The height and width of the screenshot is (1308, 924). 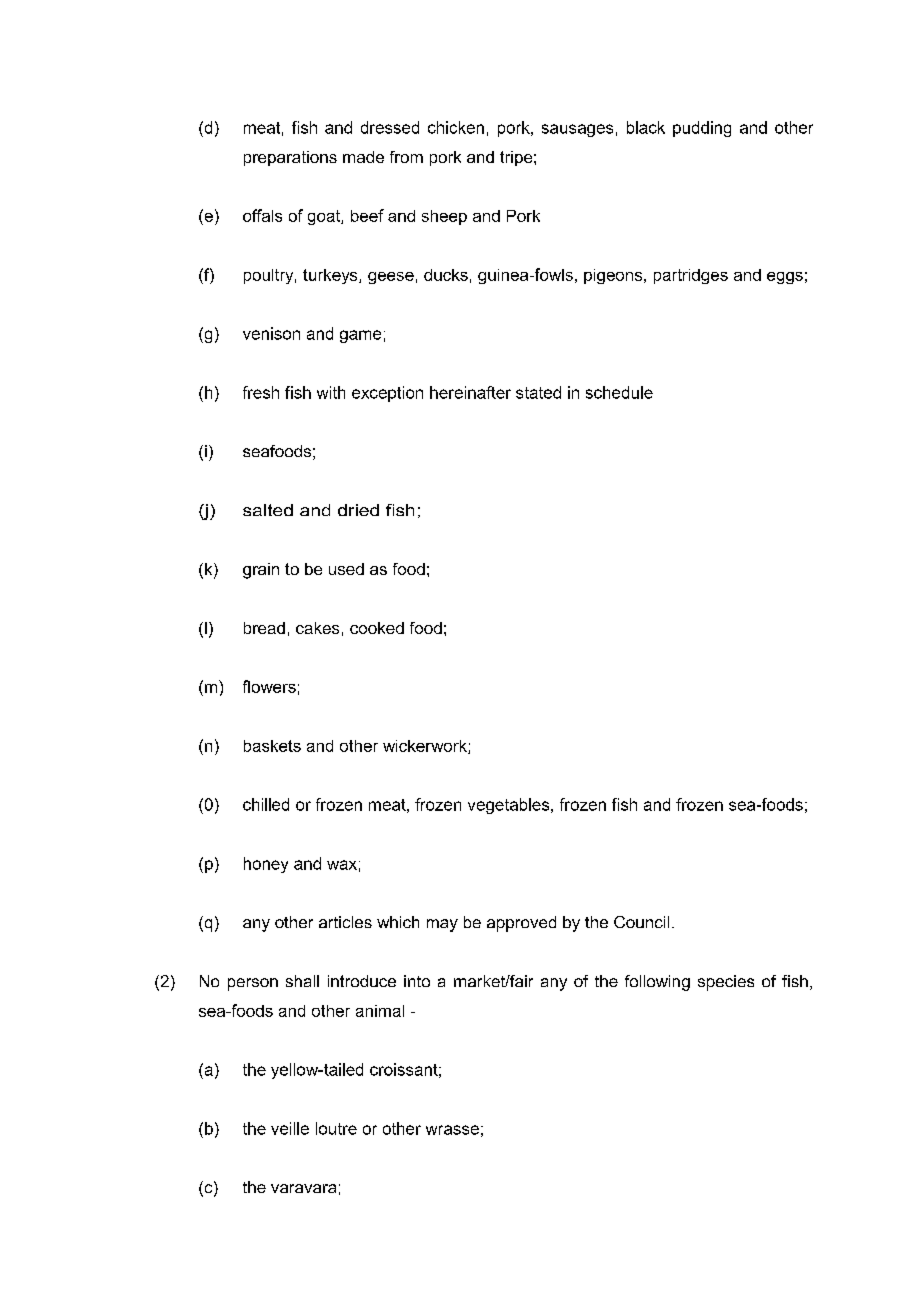 What do you see at coordinates (452, 1130) in the screenshot?
I see `wrasse` at bounding box center [452, 1130].
